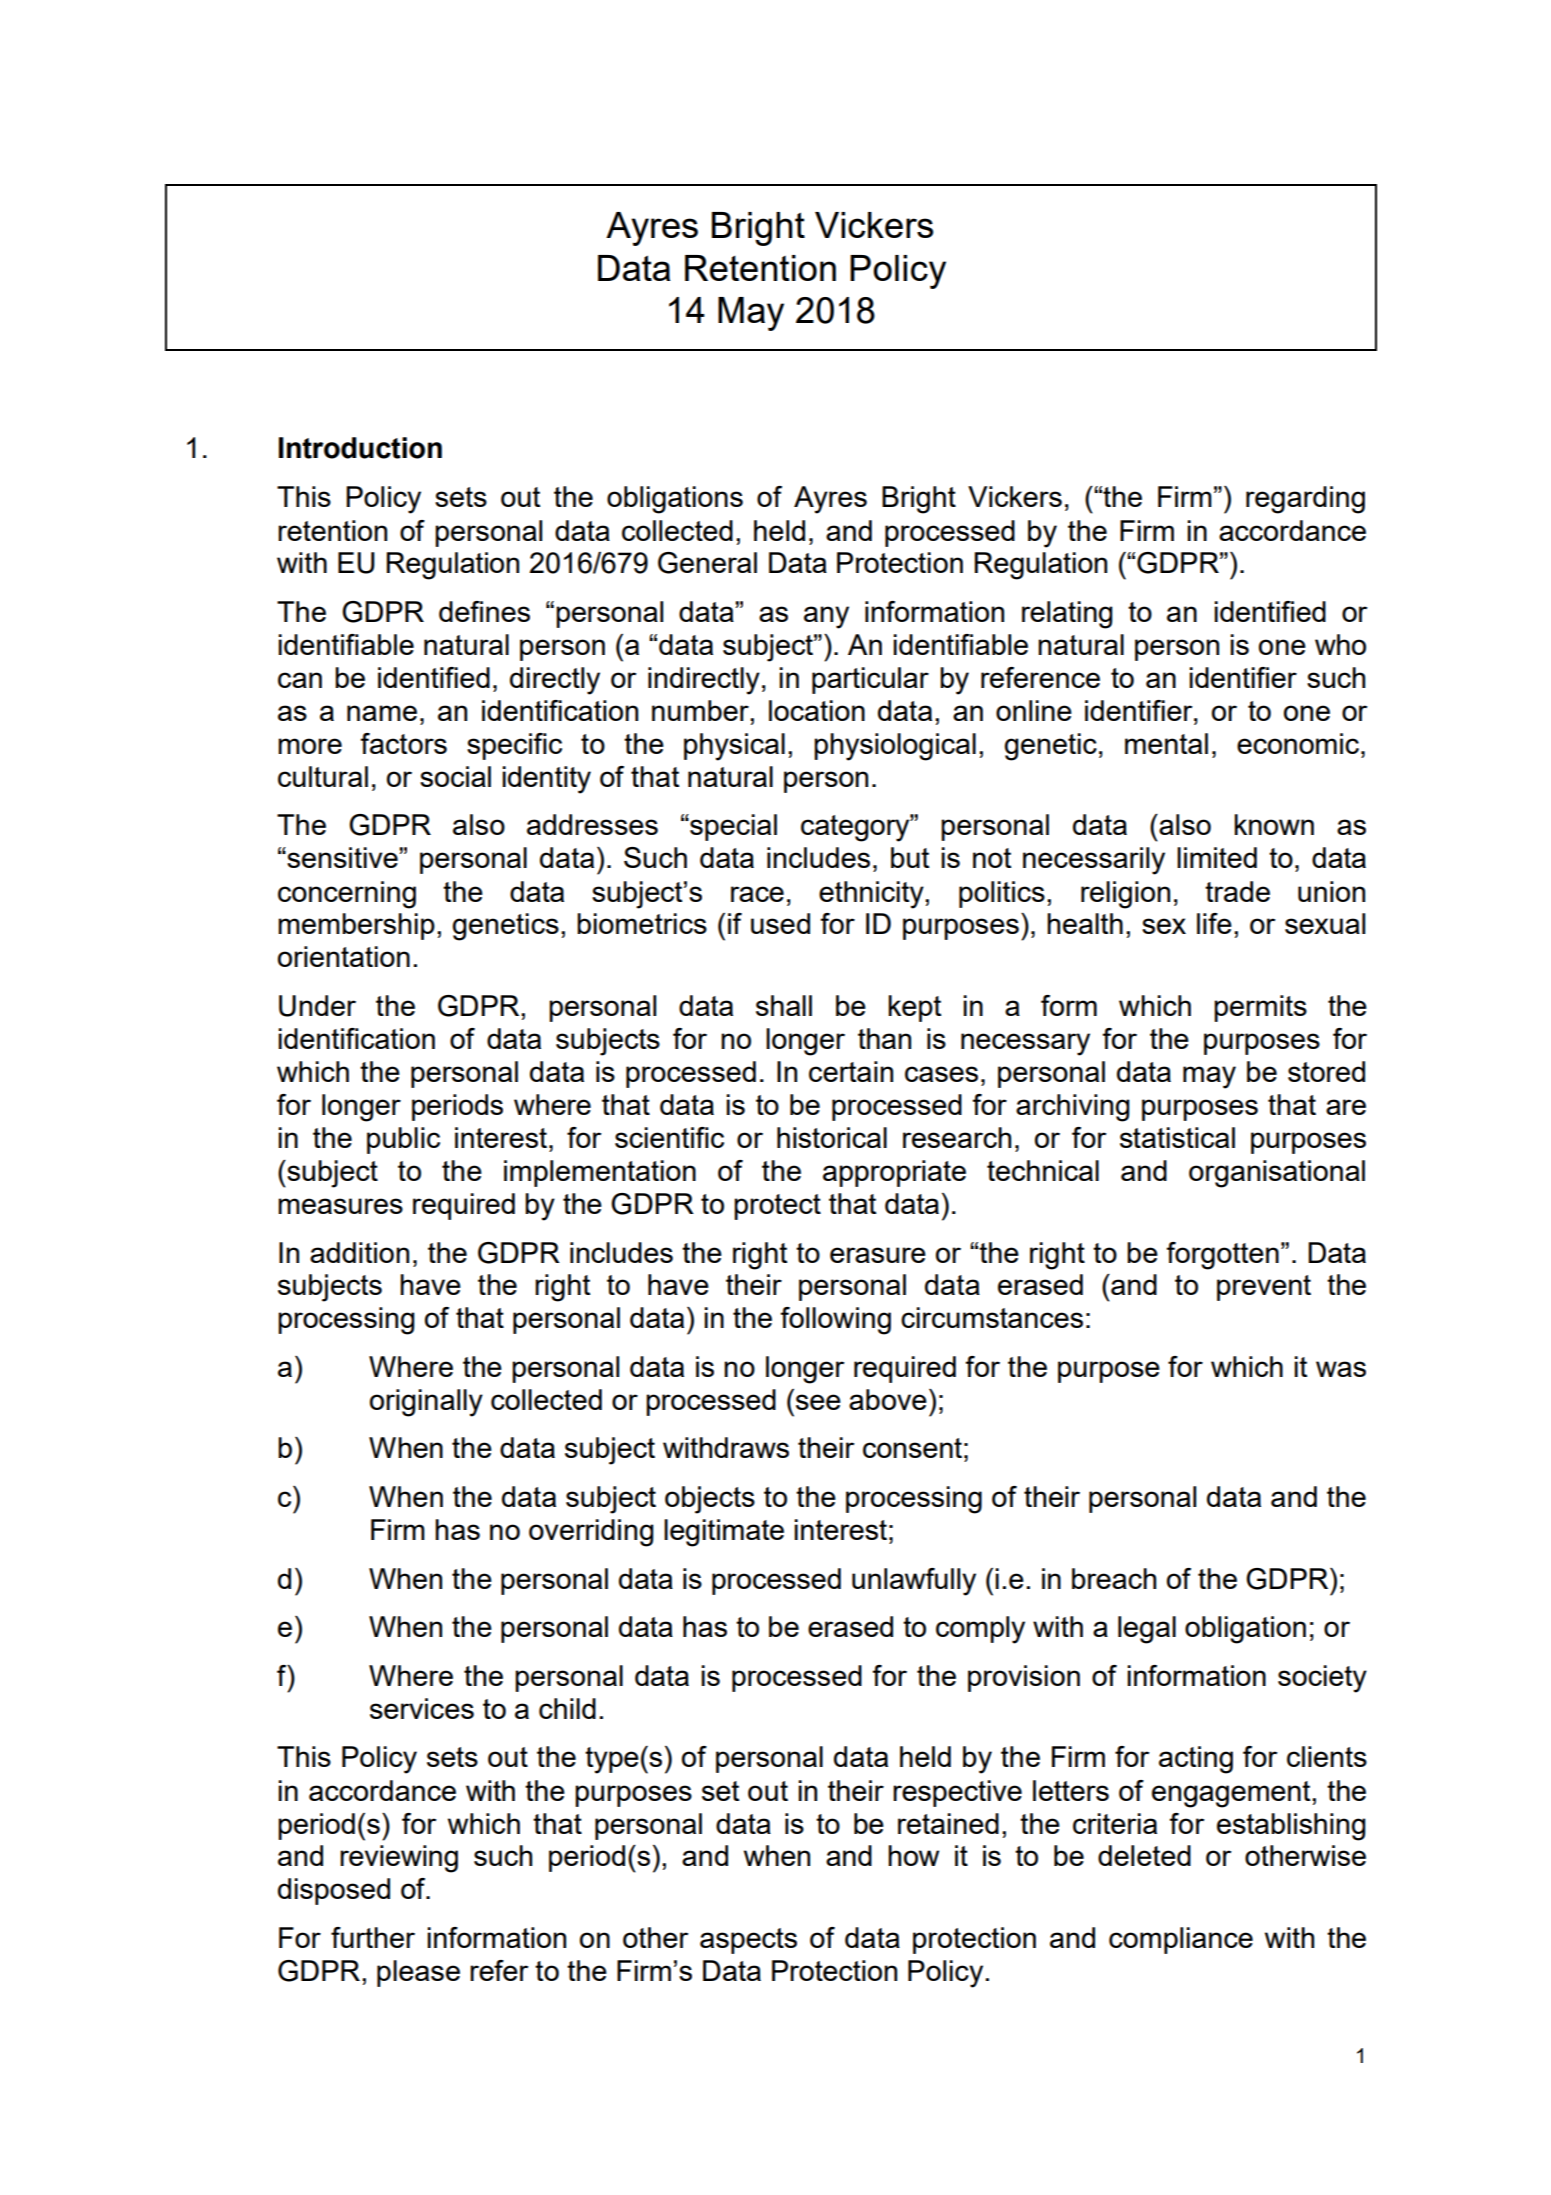 The width and height of the screenshot is (1551, 2195). What do you see at coordinates (360, 448) in the screenshot?
I see `Introduction` at bounding box center [360, 448].
